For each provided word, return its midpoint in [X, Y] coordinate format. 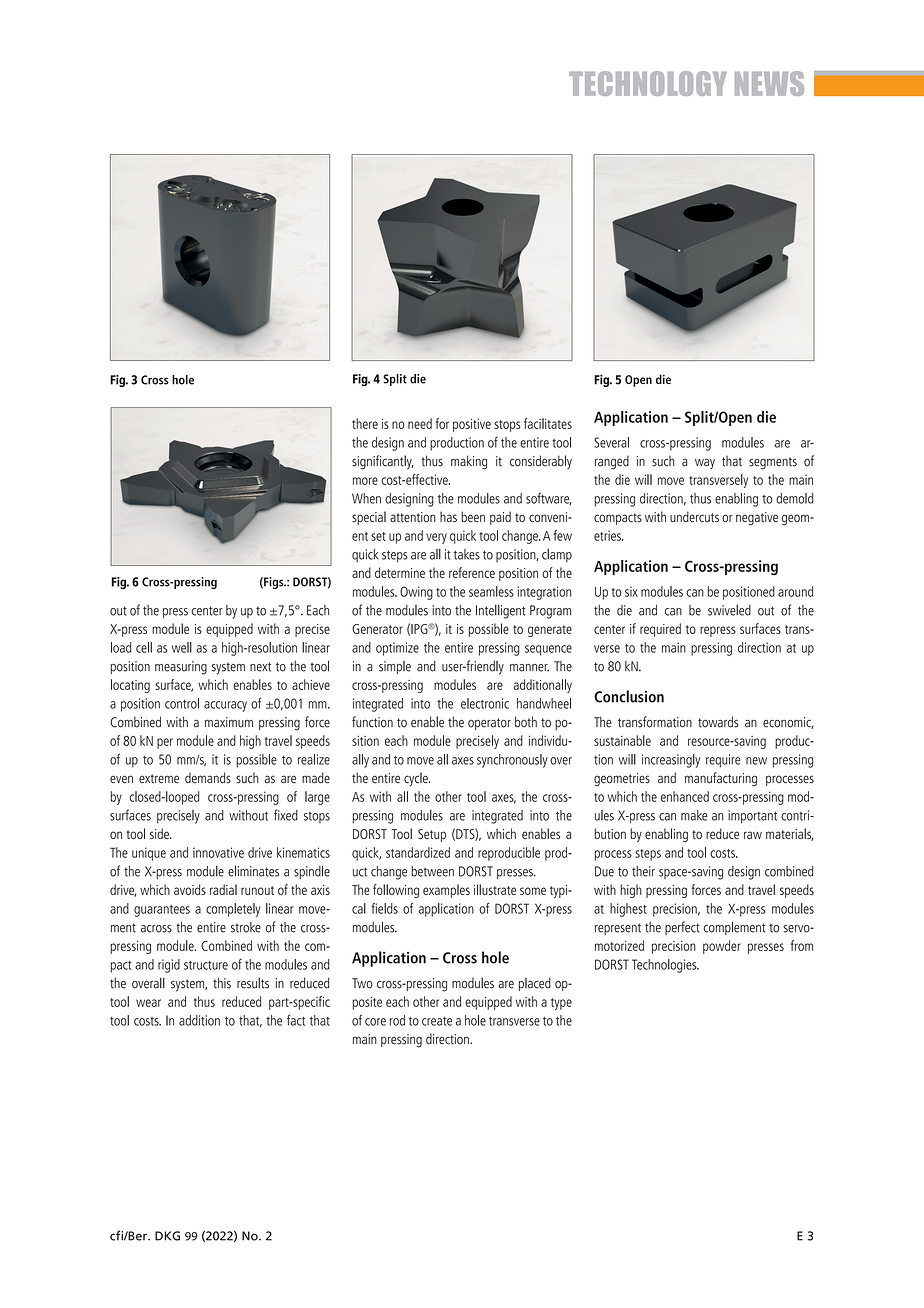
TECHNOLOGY [648, 83]
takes [467, 554]
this [222, 983]
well [182, 647]
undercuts [694, 517]
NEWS [769, 83]
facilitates [548, 423]
